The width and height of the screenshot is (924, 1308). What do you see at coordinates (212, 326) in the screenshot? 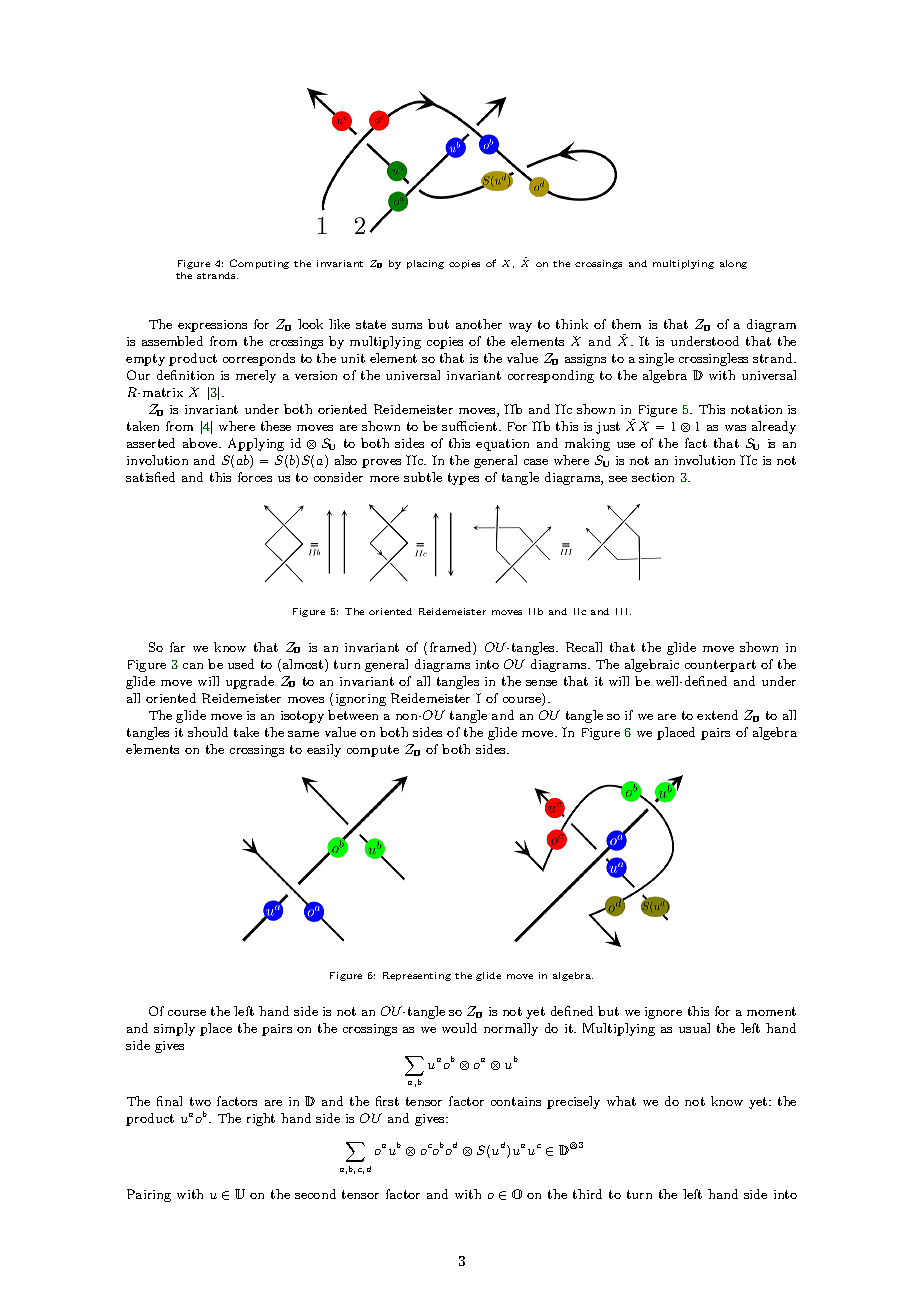
I see `expressions` at bounding box center [212, 326].
